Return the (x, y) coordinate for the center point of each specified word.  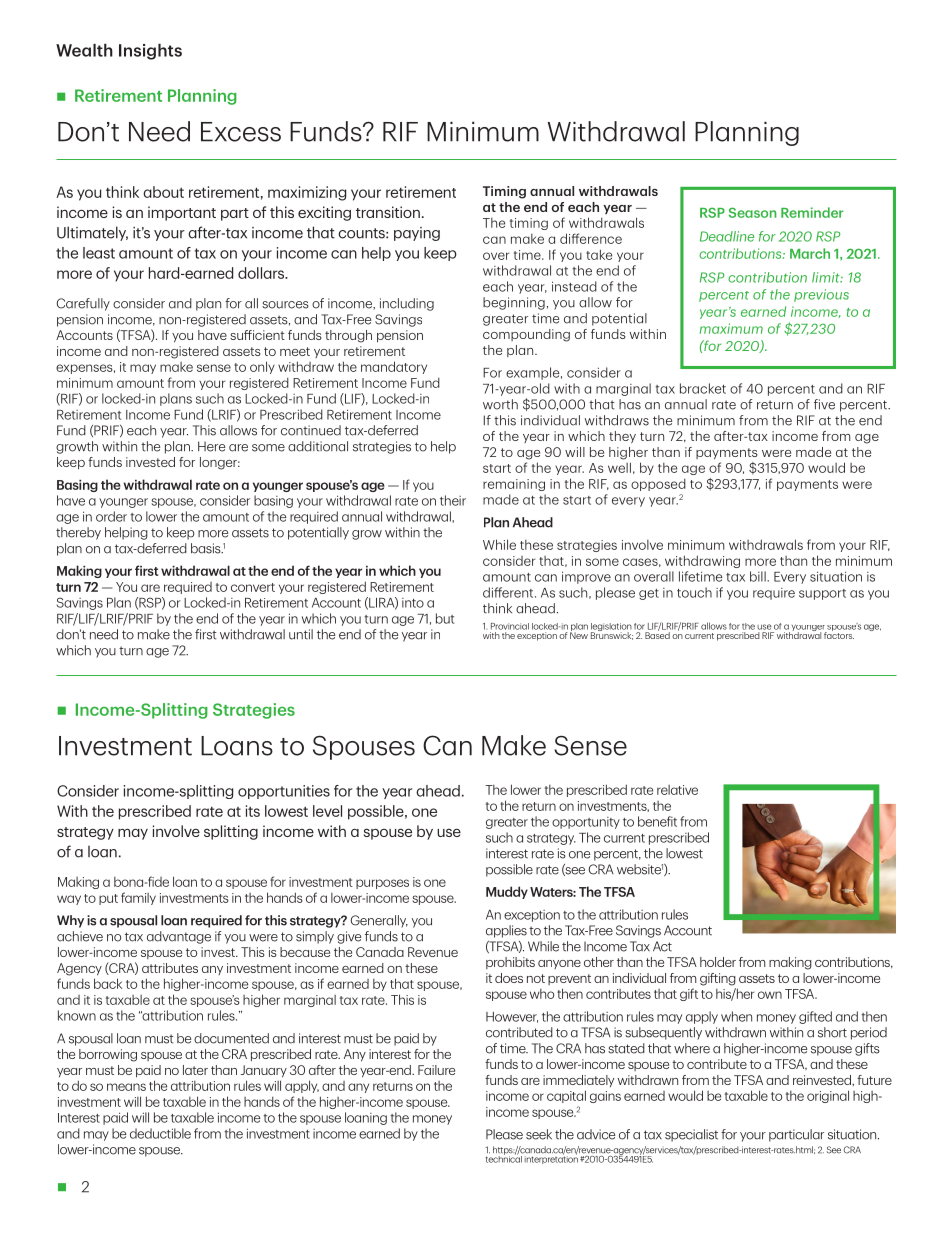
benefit (657, 821)
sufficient (257, 335)
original (828, 1096)
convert (253, 587)
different (509, 592)
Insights (150, 51)
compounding (526, 335)
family (138, 898)
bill (759, 576)
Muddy (507, 892)
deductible (160, 1133)
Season (753, 212)
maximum (731, 328)
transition (388, 212)
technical (504, 1158)
